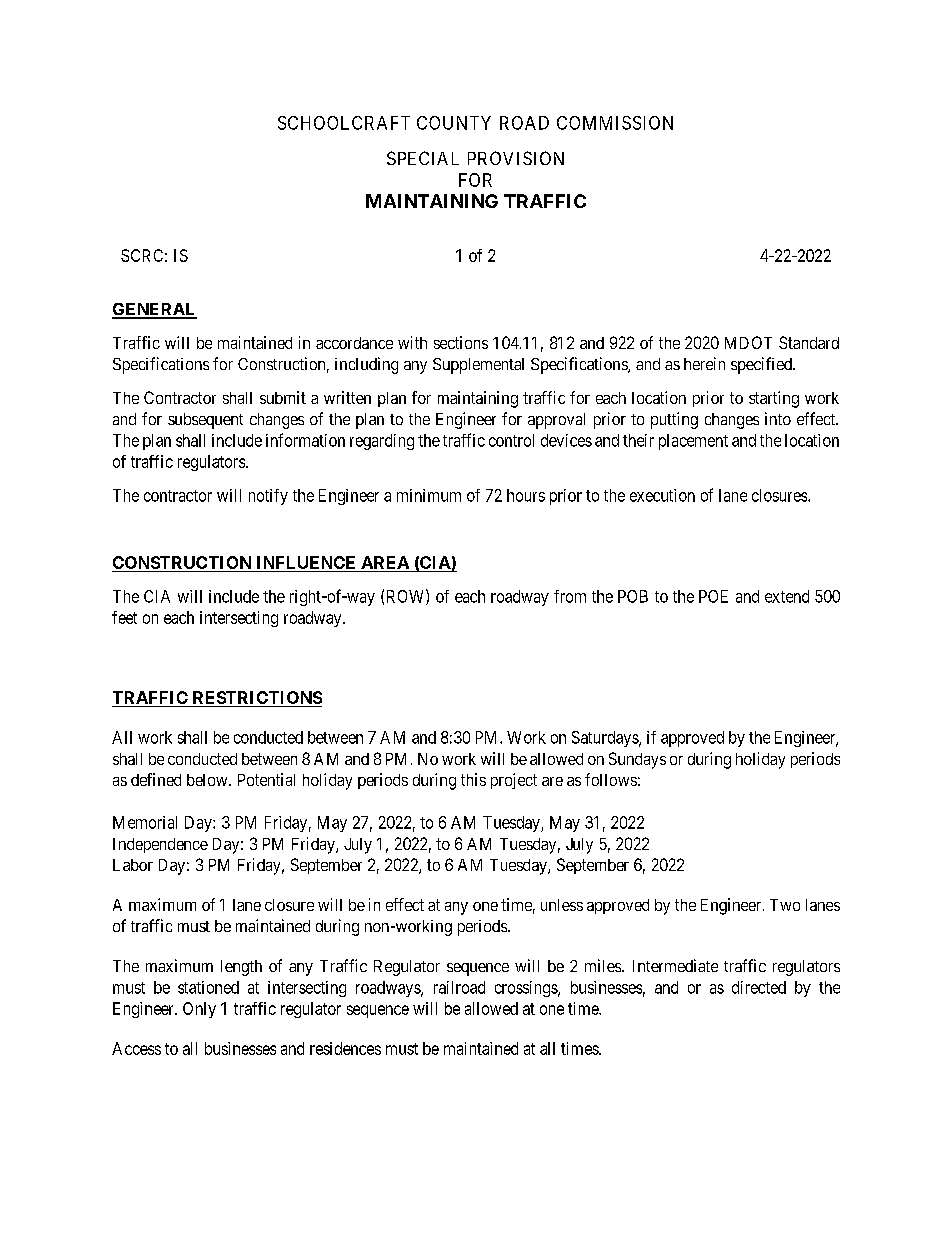 This screenshot has height=1233, width=952. I want to click on placement, so click(693, 442).
